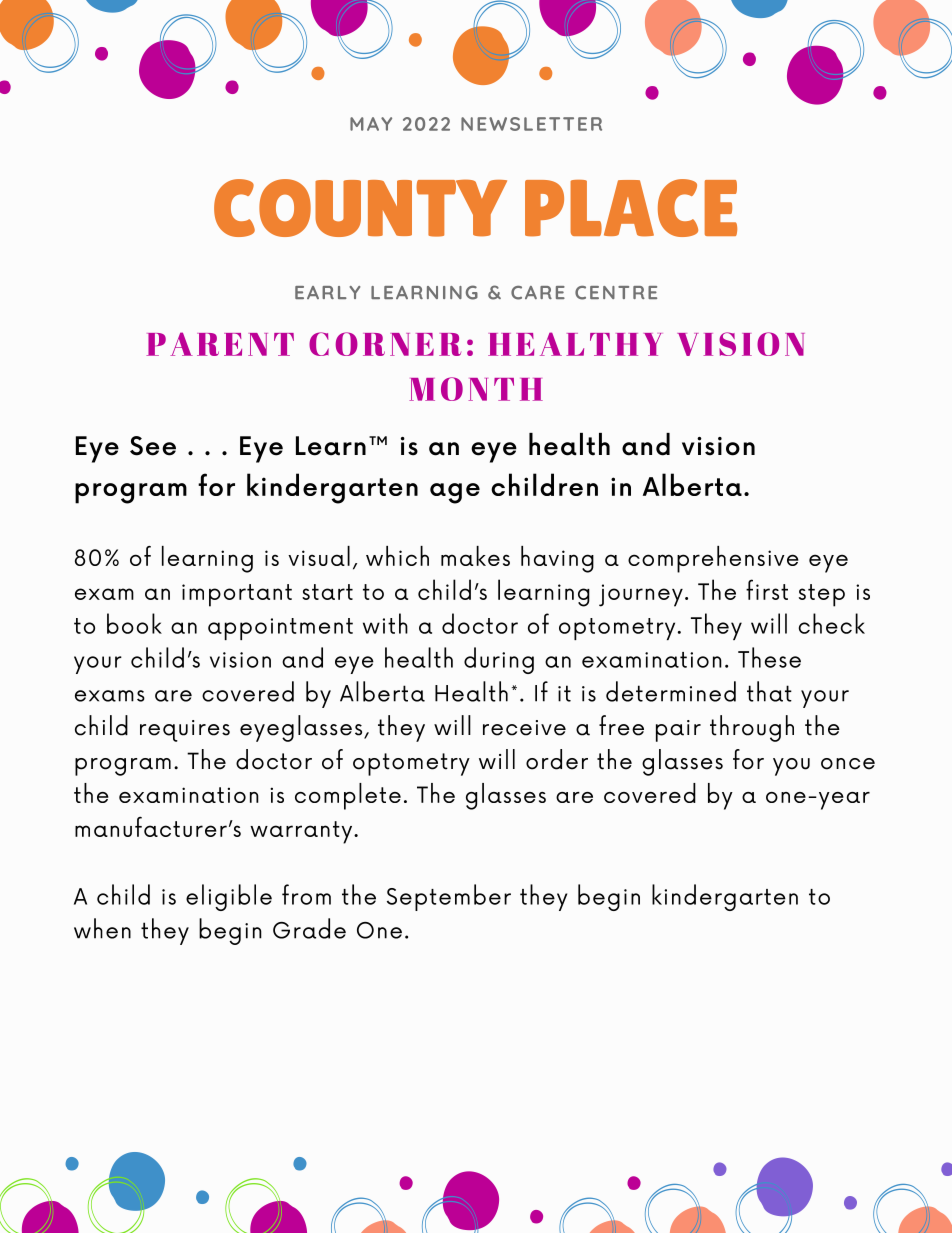 This screenshot has width=952, height=1233. Describe the element at coordinates (631, 208) in the screenshot. I see `PLACE` at that location.
